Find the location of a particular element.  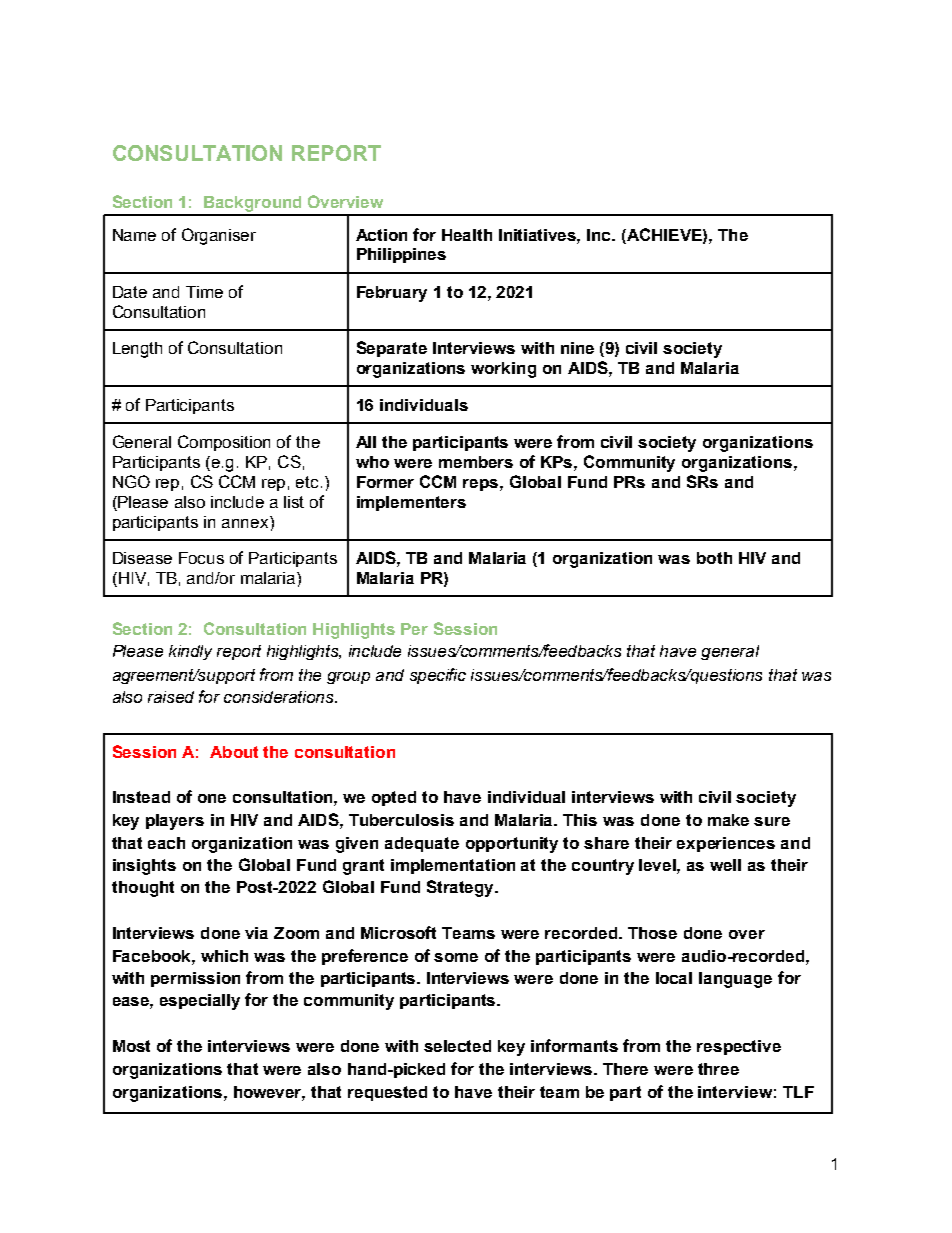

annex is located at coordinates (246, 522).
